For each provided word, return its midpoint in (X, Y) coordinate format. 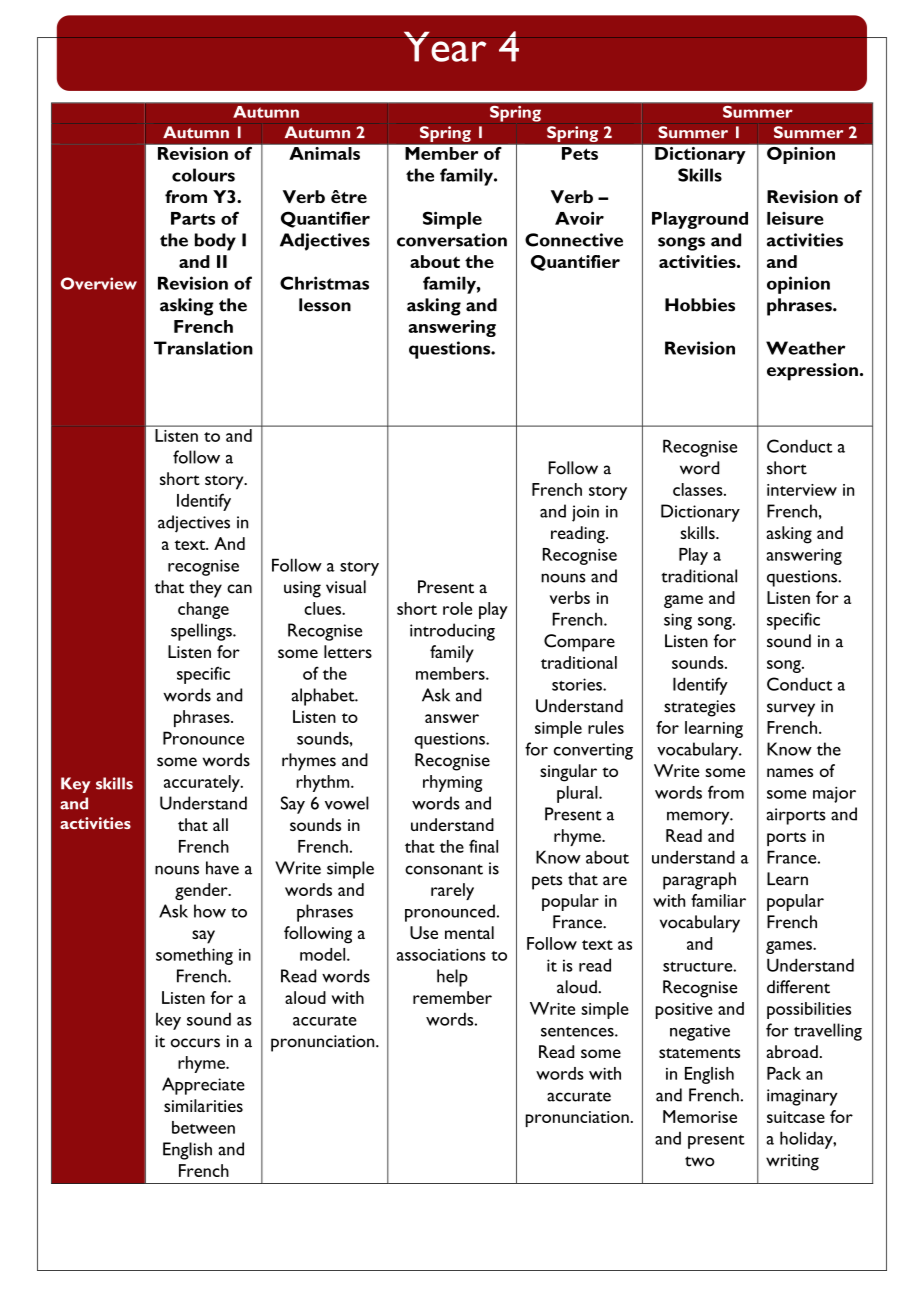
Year (445, 46)
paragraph (699, 881)
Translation (203, 348)
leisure (795, 218)
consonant (444, 869)
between (203, 1127)
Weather (805, 348)
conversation (452, 240)
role (457, 608)
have (222, 868)
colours (203, 175)
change (203, 610)
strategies (699, 708)
